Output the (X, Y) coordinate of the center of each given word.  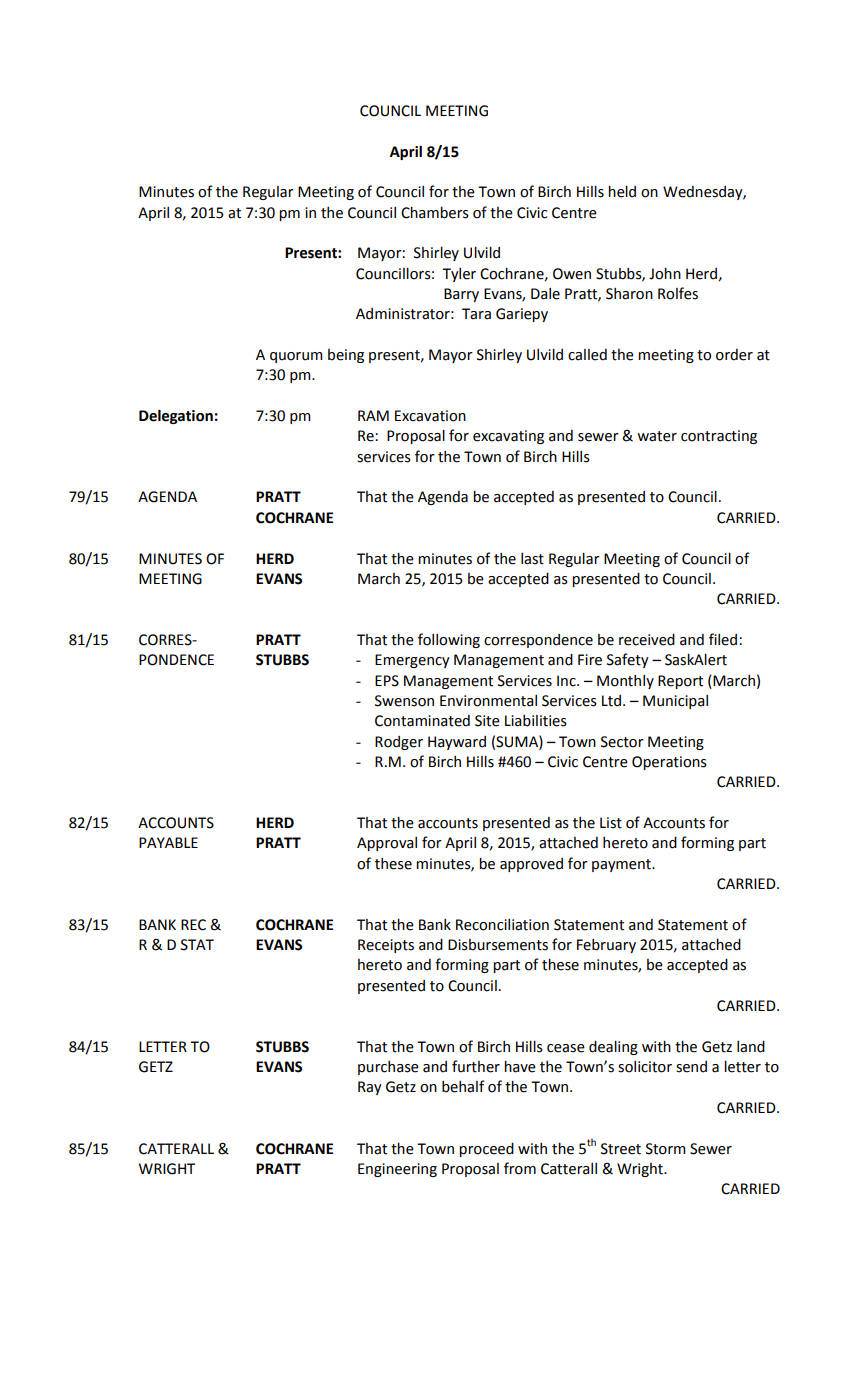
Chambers (435, 213)
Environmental (488, 701)
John (665, 274)
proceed (486, 1150)
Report (680, 682)
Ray (370, 1088)
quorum (296, 357)
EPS (387, 681)
